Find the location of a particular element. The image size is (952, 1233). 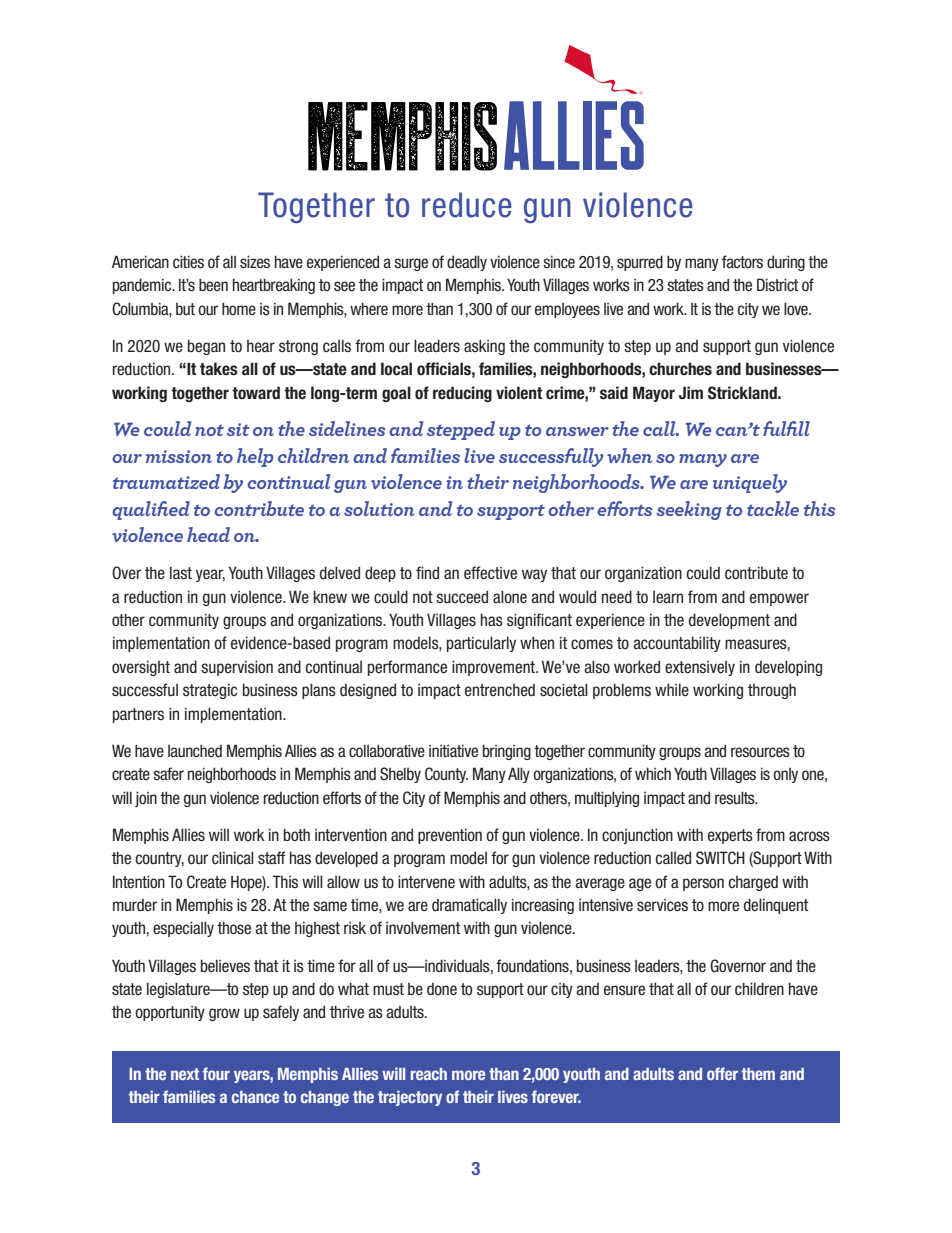

those is located at coordinates (234, 928).
